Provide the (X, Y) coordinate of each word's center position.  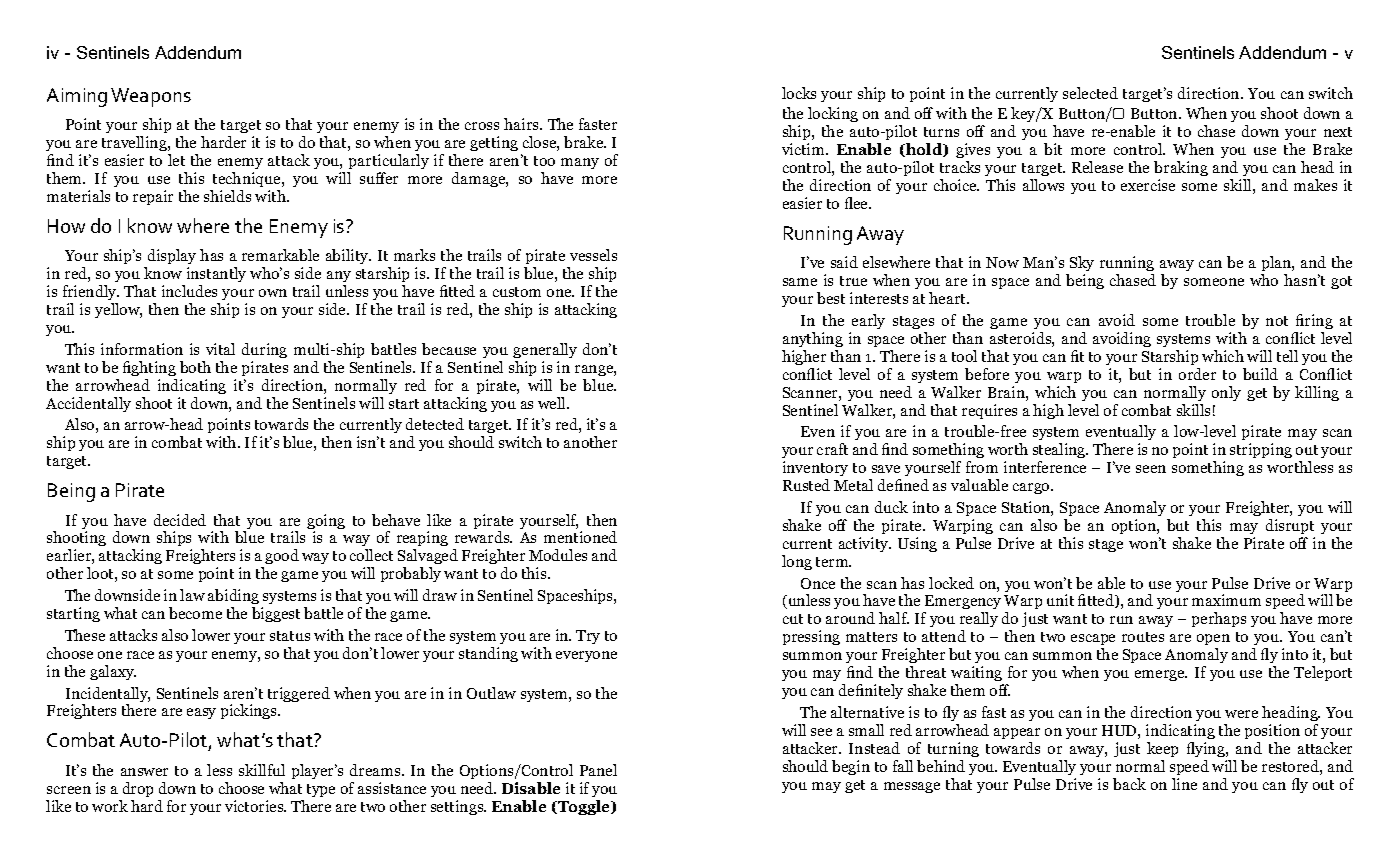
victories (255, 806)
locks (799, 93)
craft (832, 449)
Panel (598, 770)
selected (1090, 93)
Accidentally (88, 404)
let (176, 160)
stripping (1261, 450)
